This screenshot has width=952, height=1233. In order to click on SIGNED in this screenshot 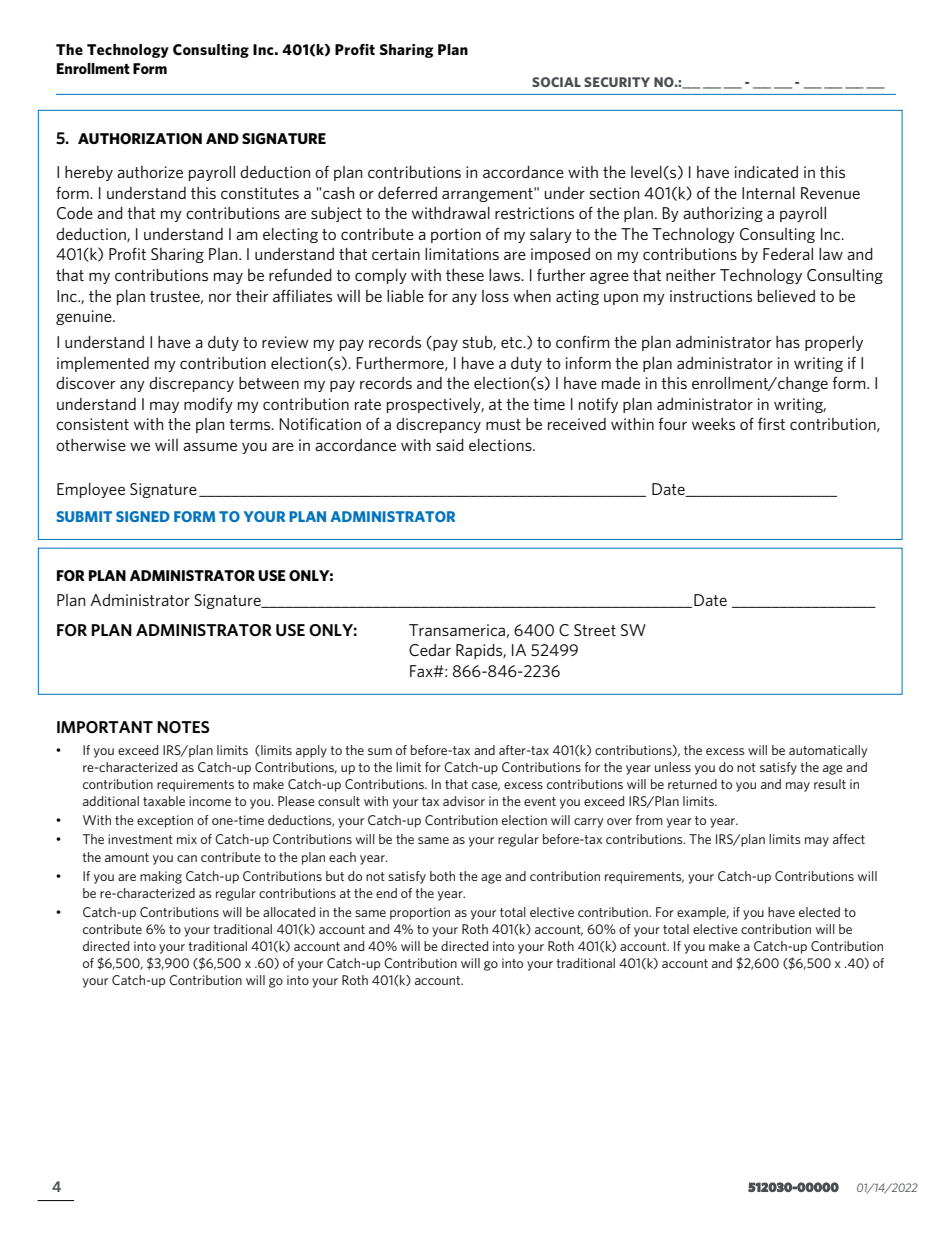, I will do `click(143, 516)`.
